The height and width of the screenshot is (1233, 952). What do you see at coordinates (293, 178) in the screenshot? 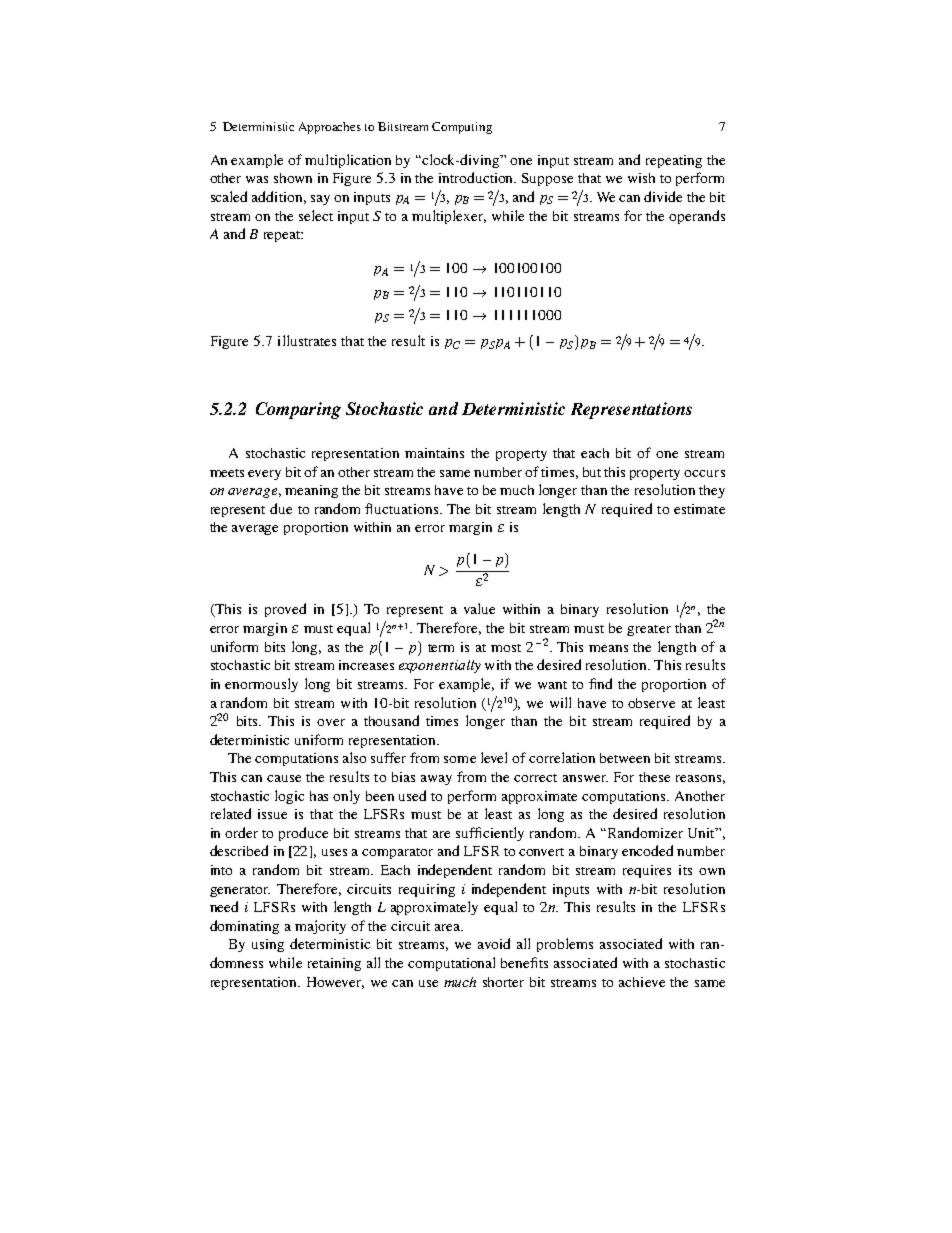
I see `shown` at bounding box center [293, 178].
